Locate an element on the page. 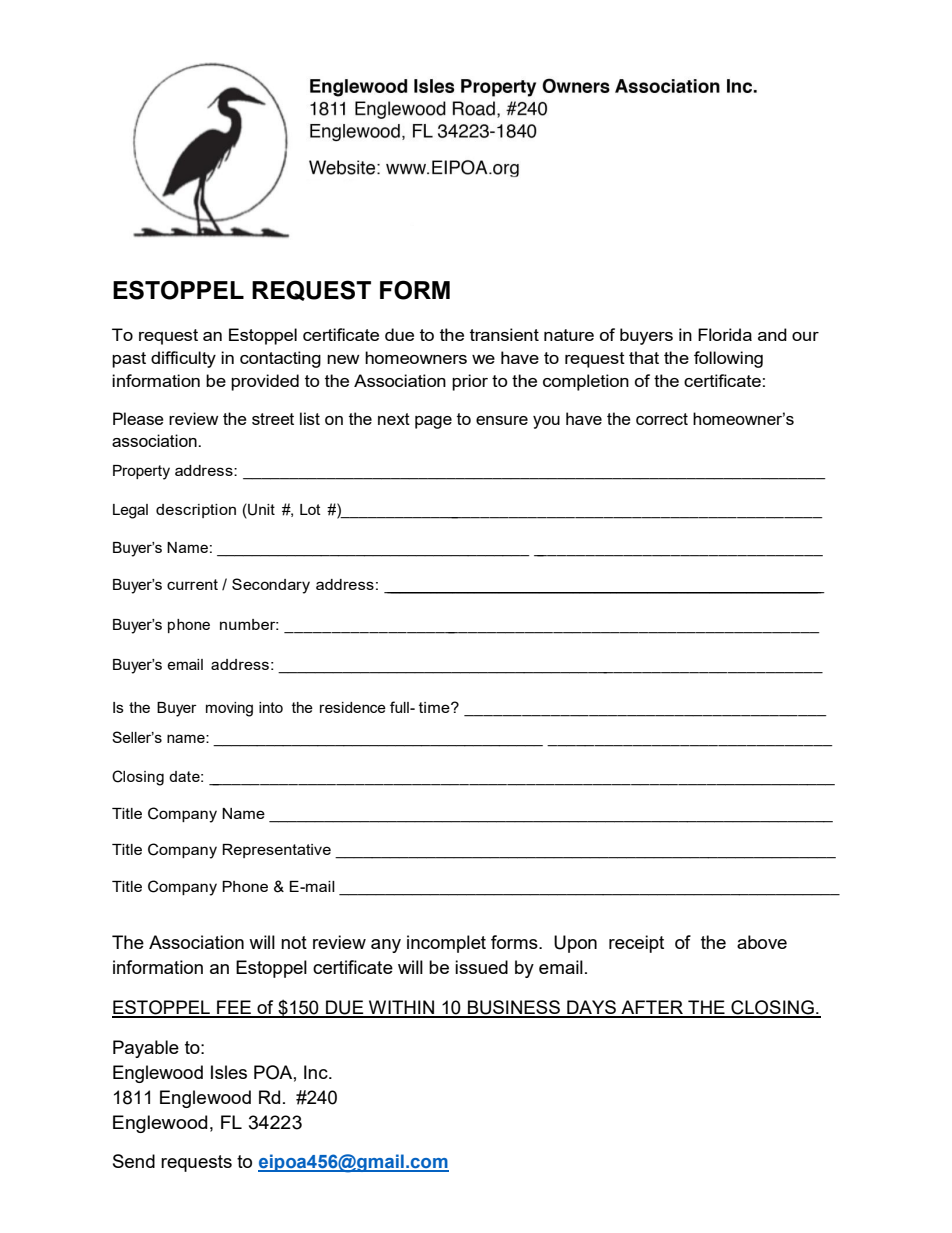  above is located at coordinates (762, 942).
